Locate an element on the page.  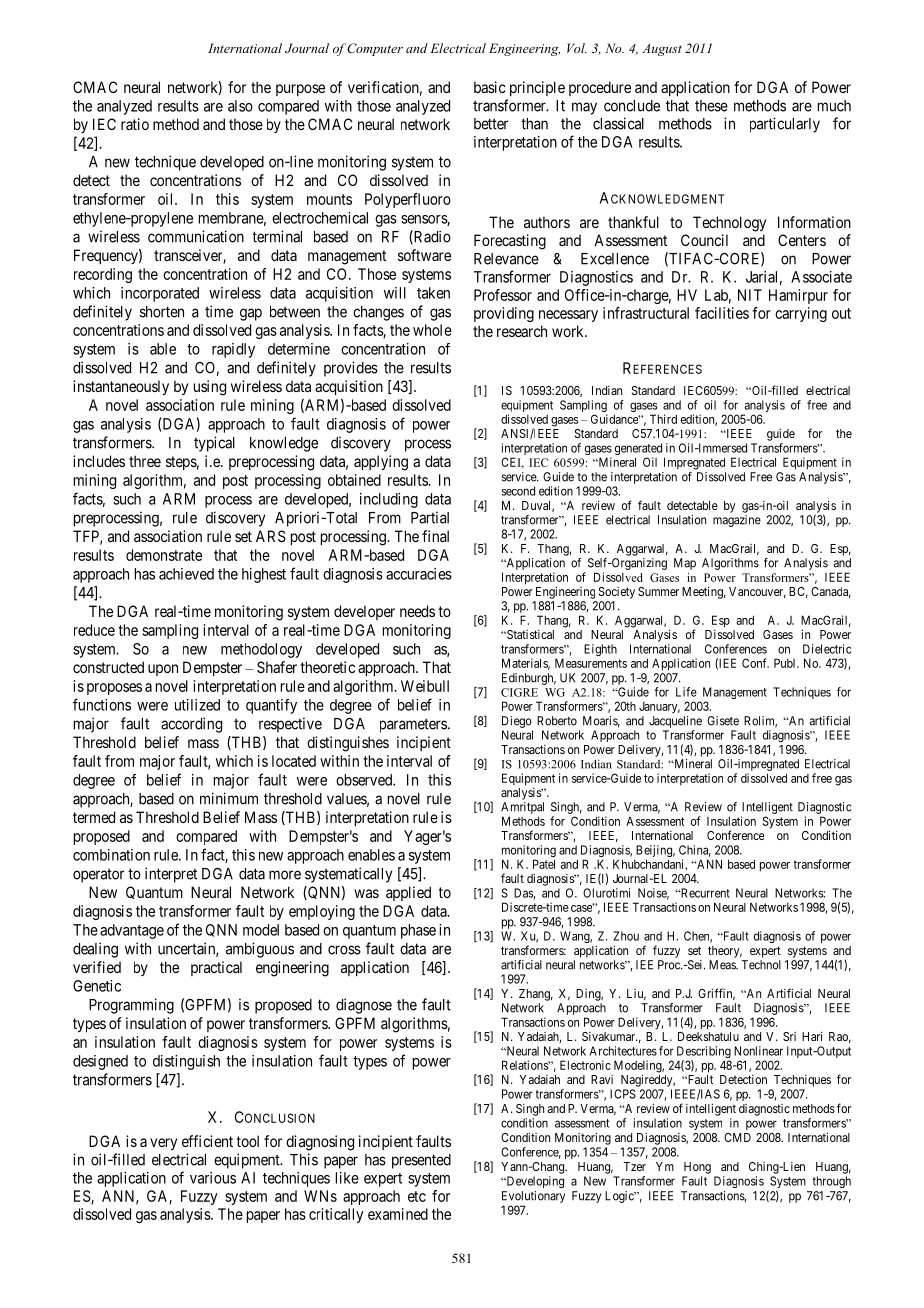
China is located at coordinates (695, 851).
